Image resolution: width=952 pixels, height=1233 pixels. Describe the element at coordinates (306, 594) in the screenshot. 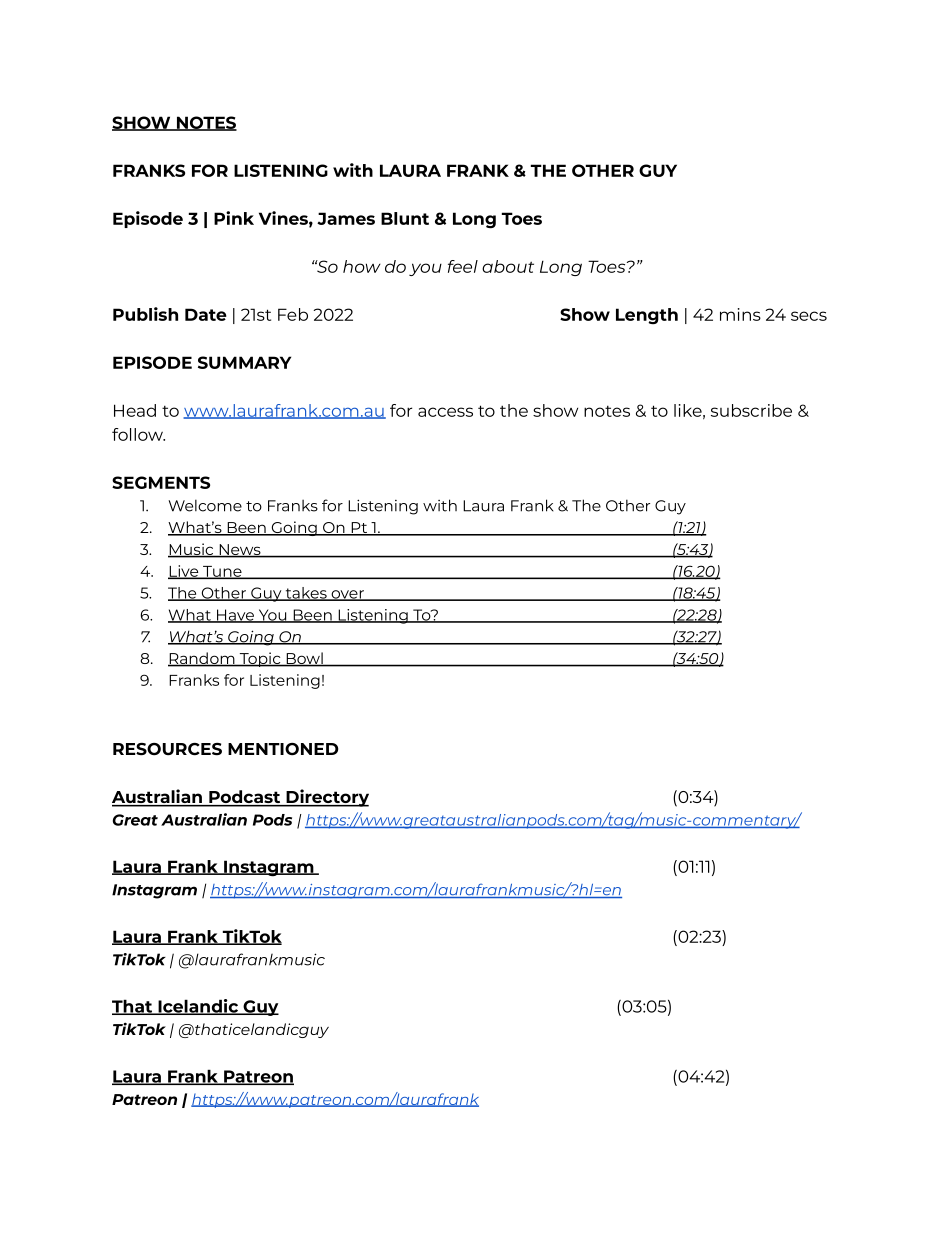

I see `takes` at that location.
